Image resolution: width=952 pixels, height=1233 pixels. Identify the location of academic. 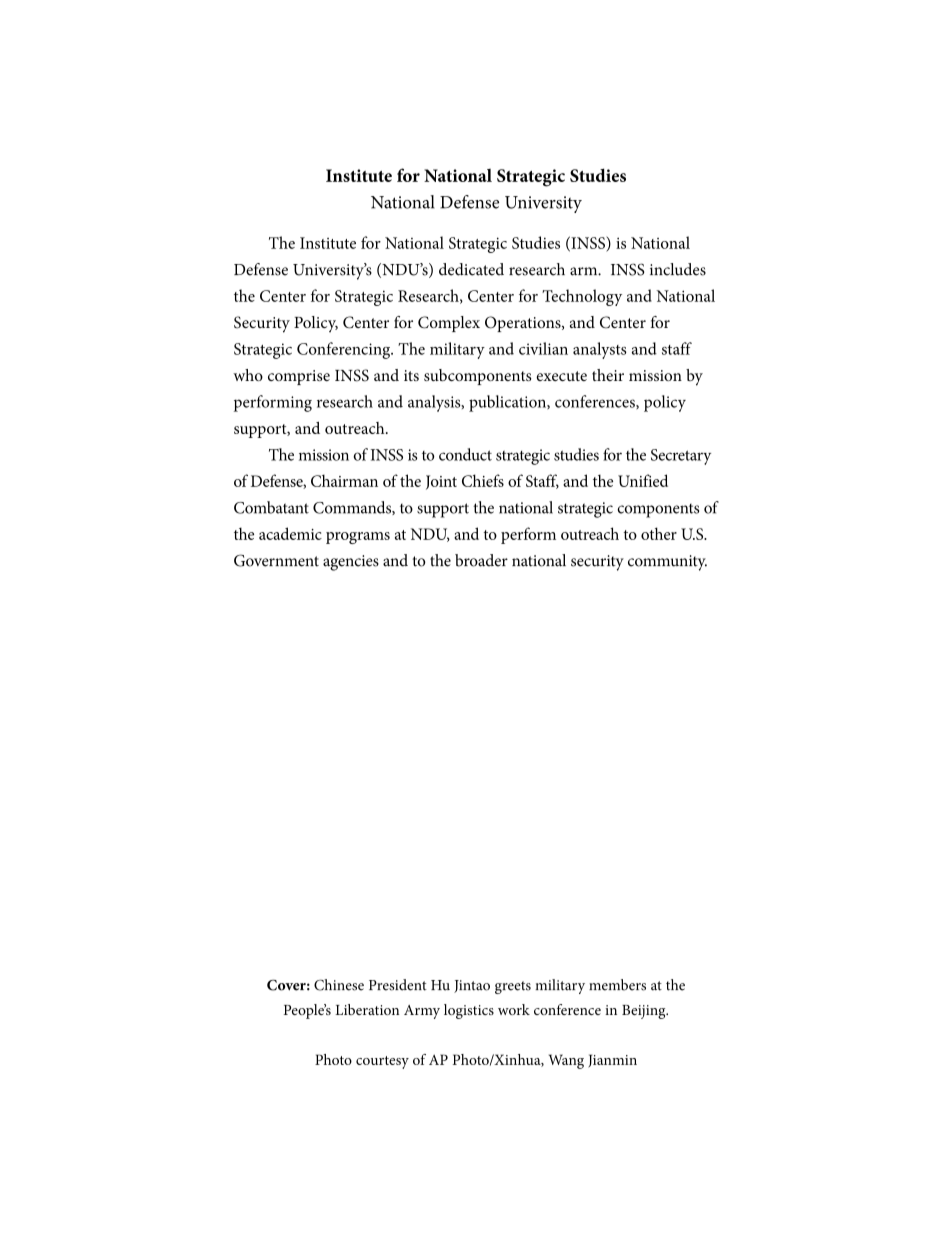
(290, 533).
